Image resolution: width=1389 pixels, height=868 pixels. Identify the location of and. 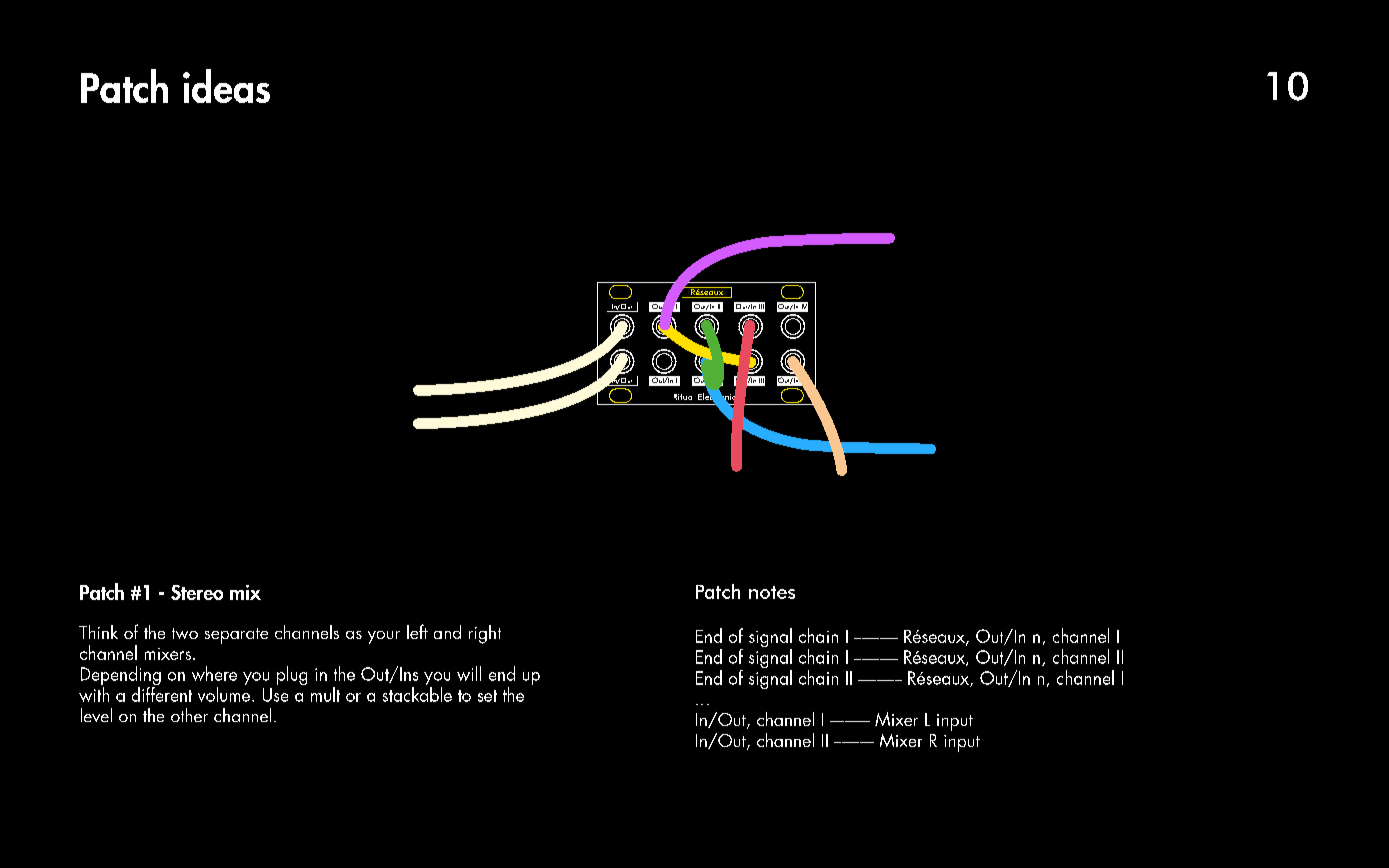
(447, 632).
